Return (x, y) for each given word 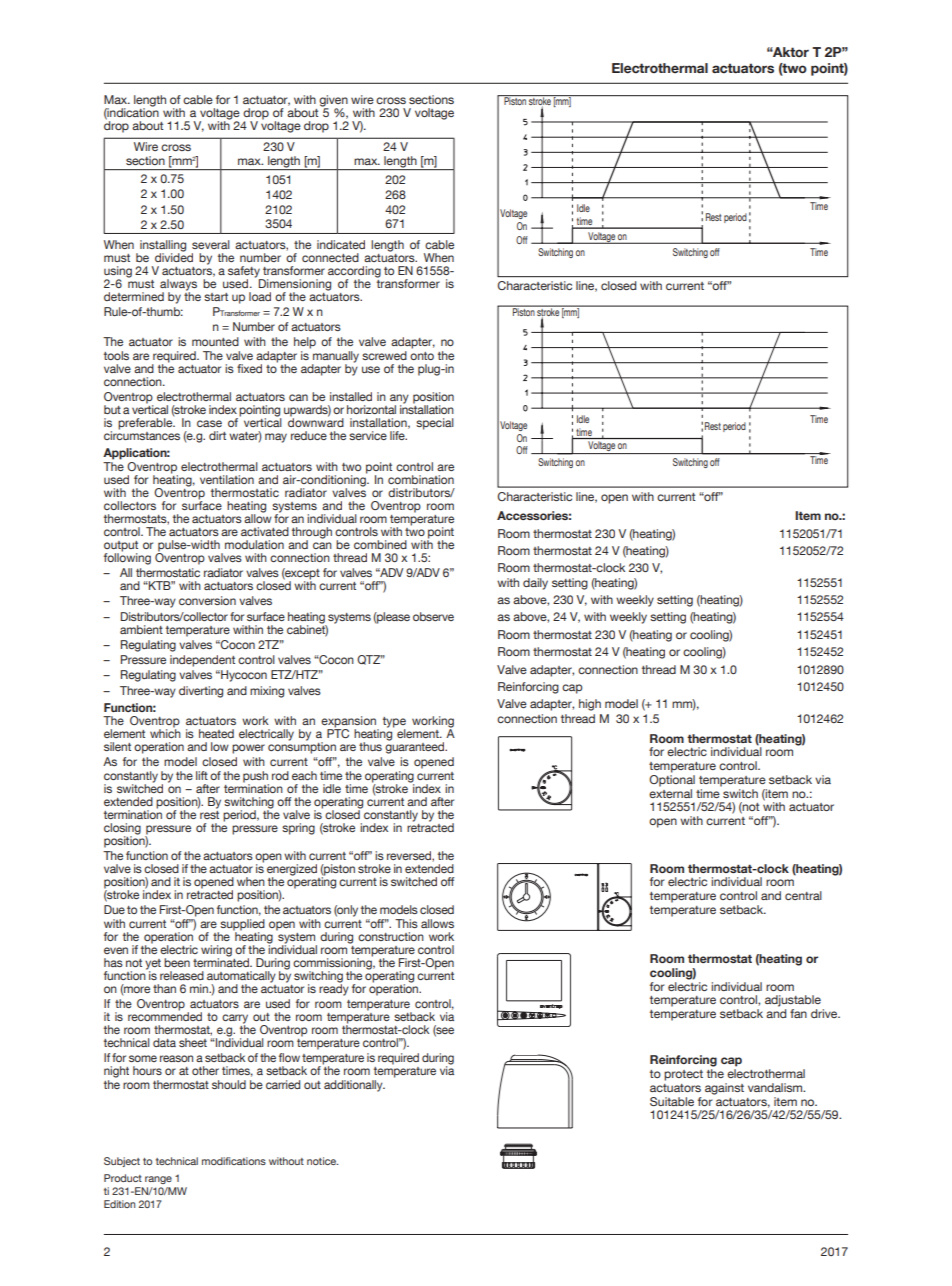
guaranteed (416, 747)
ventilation (227, 479)
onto (422, 356)
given (333, 102)
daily (535, 584)
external (670, 792)
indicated (341, 244)
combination (421, 479)
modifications (234, 1161)
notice (322, 1161)
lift (202, 775)
